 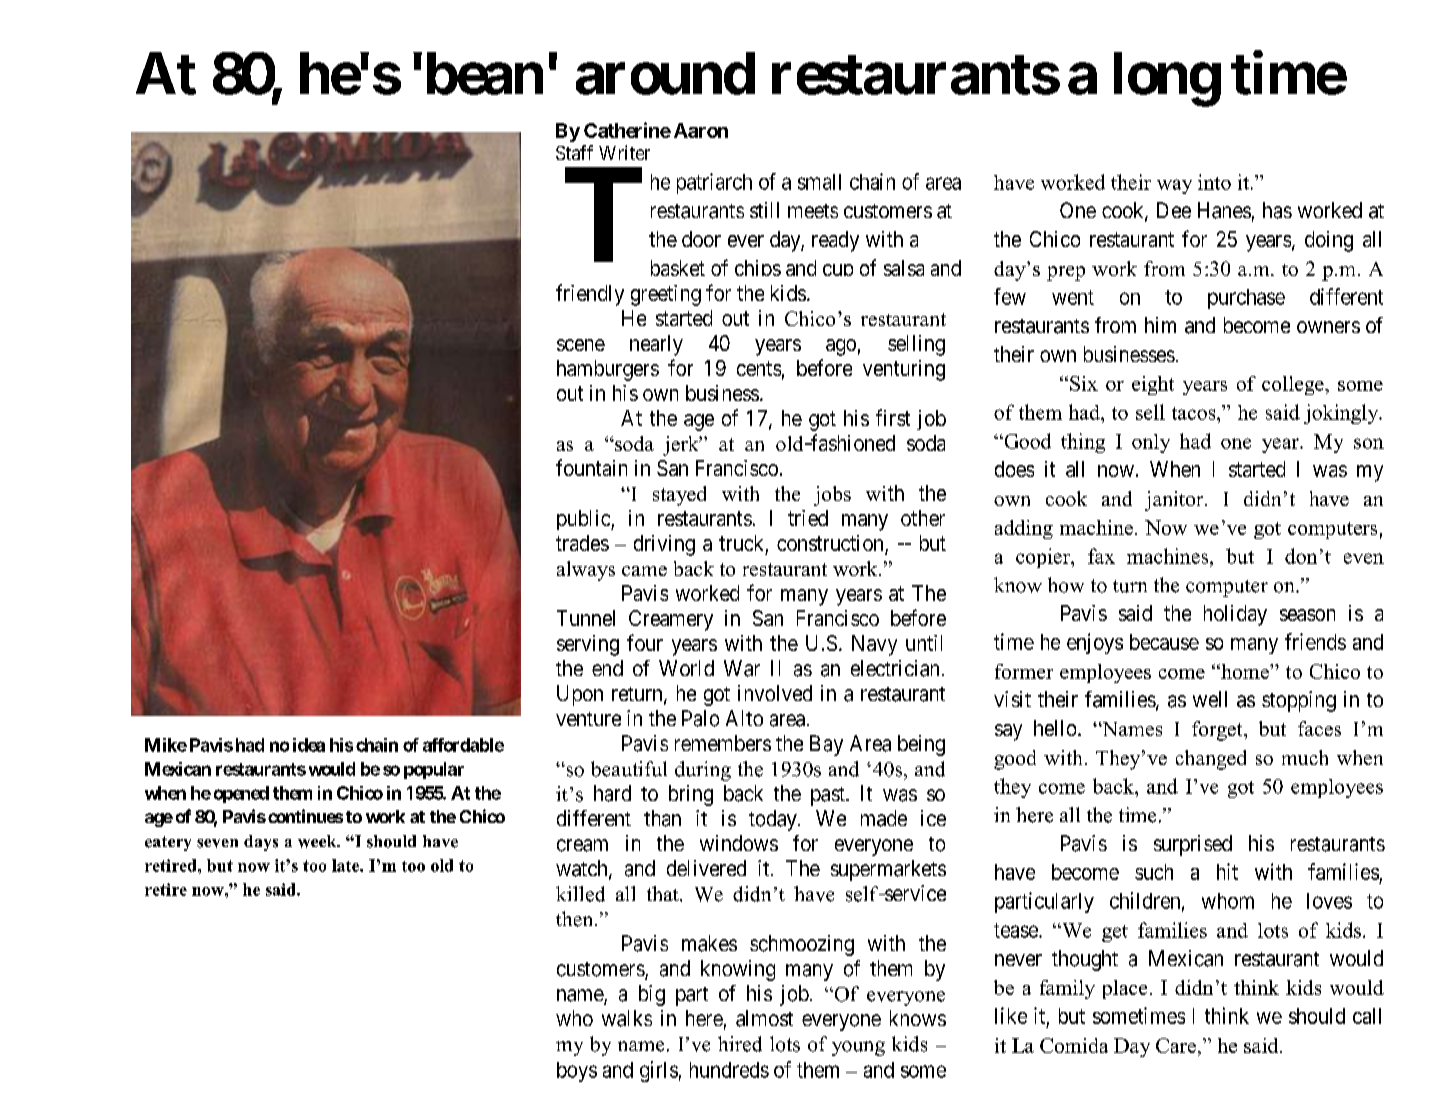 What do you see at coordinates (759, 368) in the screenshot?
I see `cents` at bounding box center [759, 368].
